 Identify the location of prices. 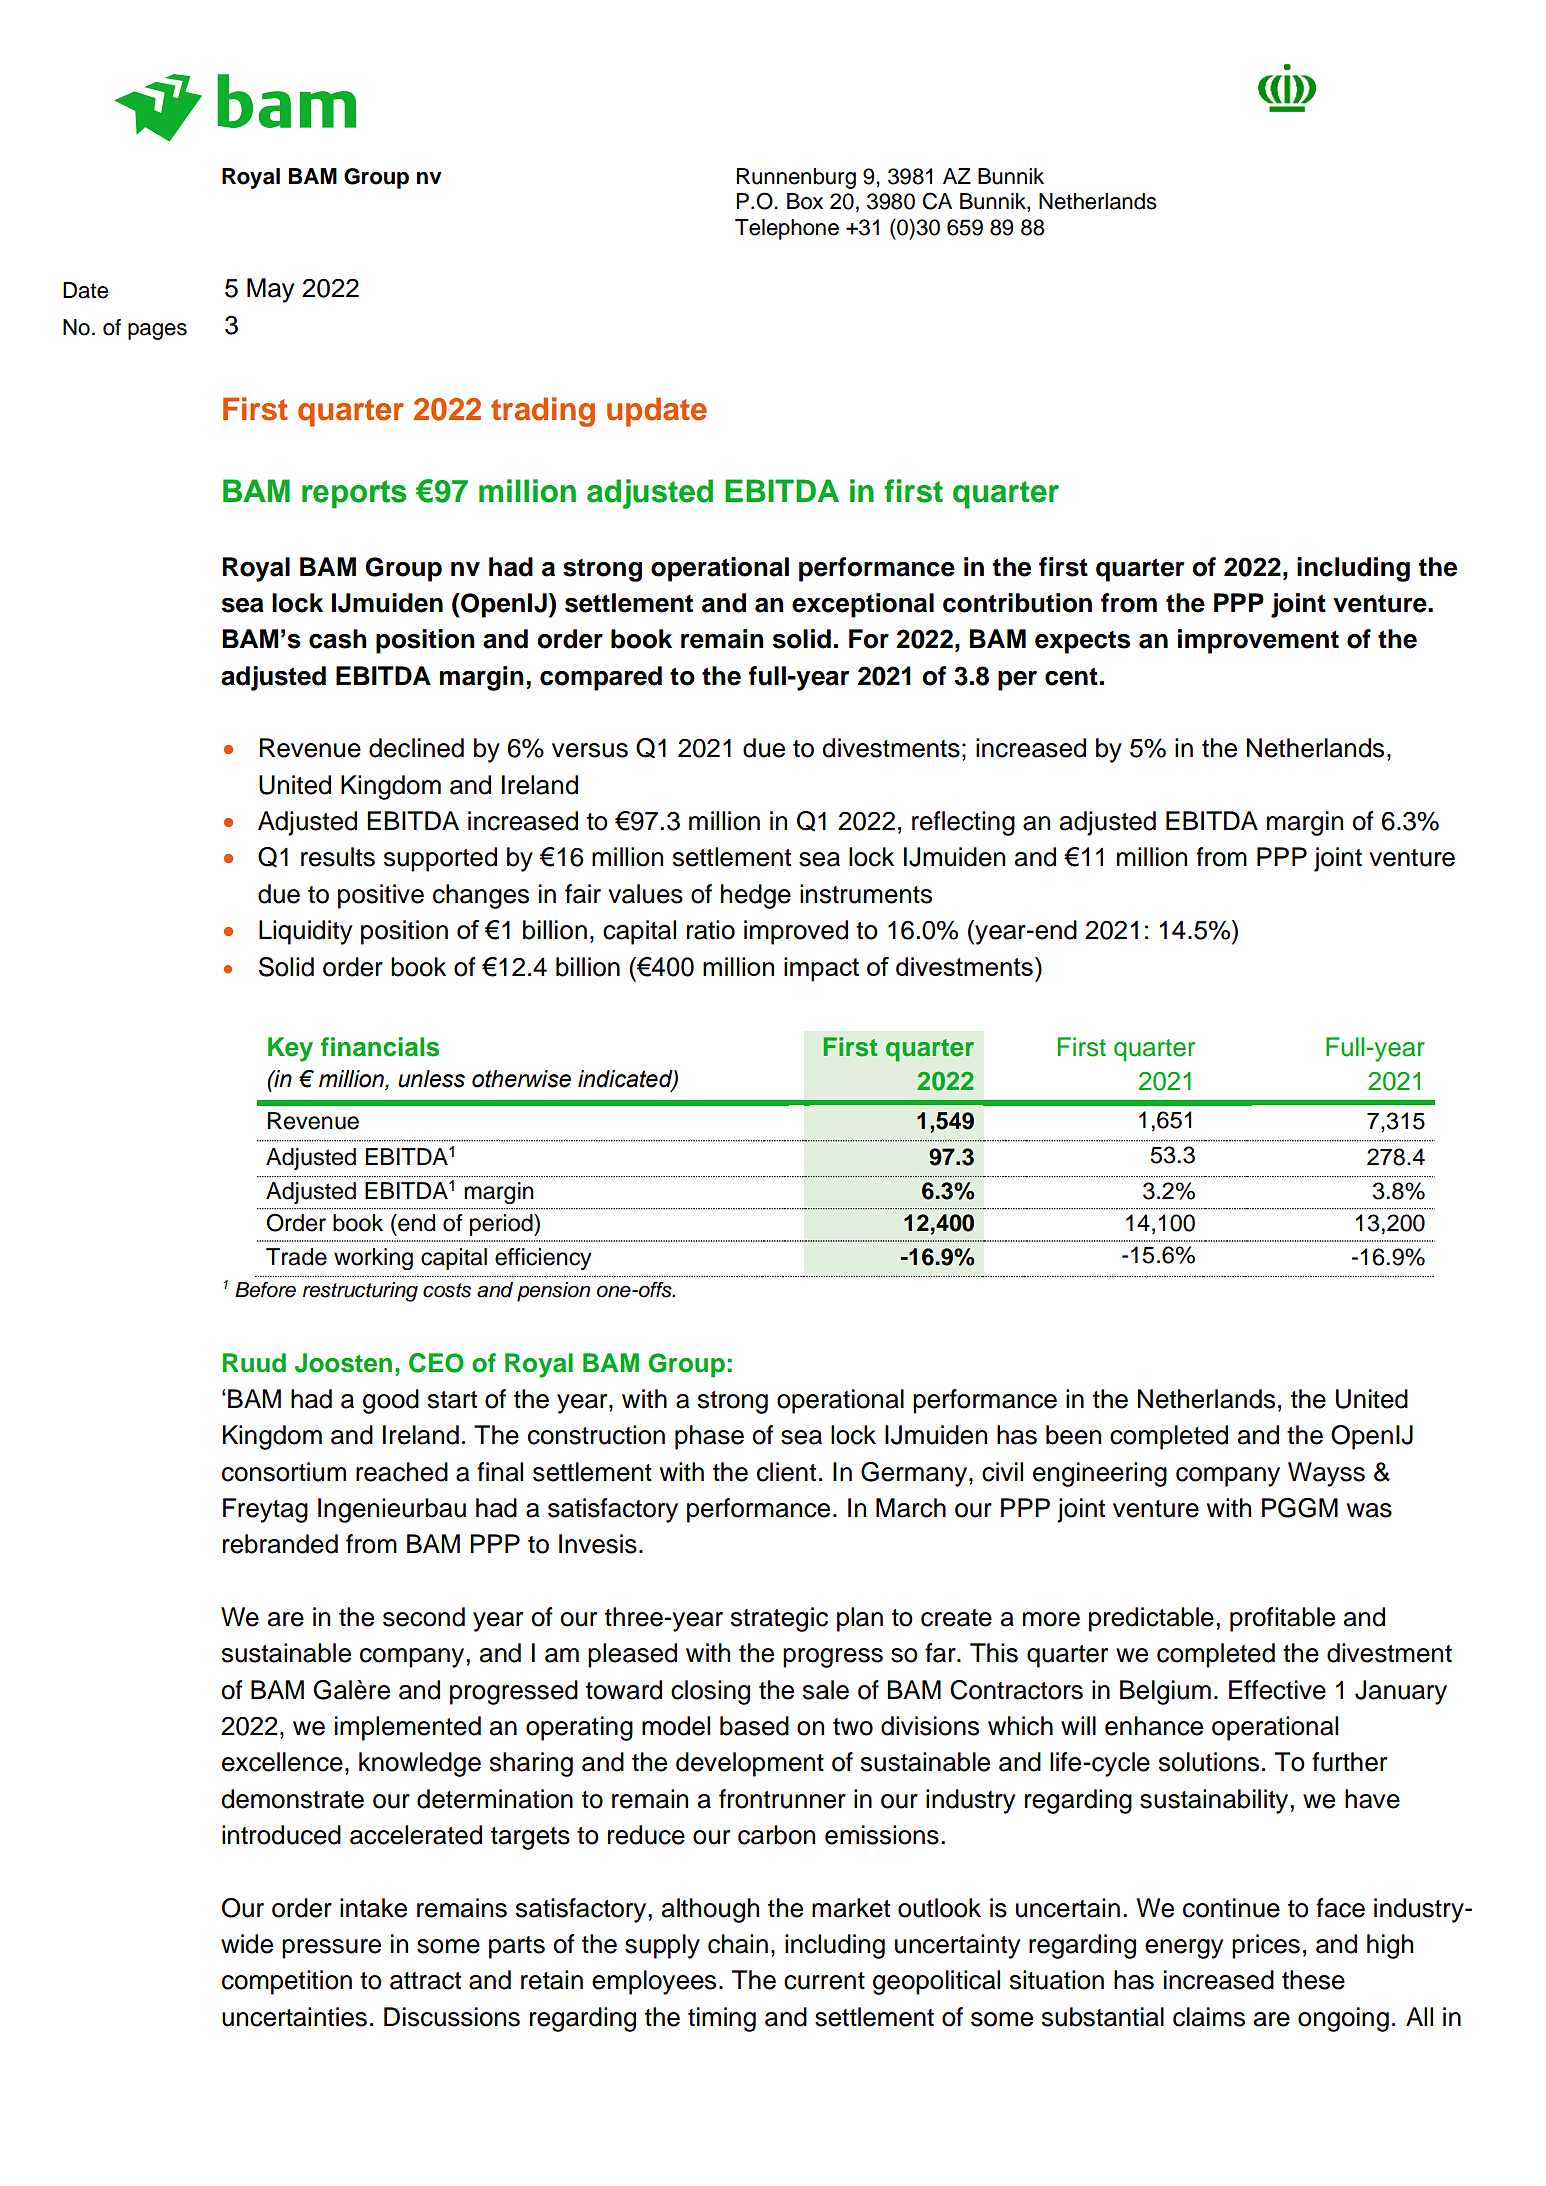
(1266, 1946).
